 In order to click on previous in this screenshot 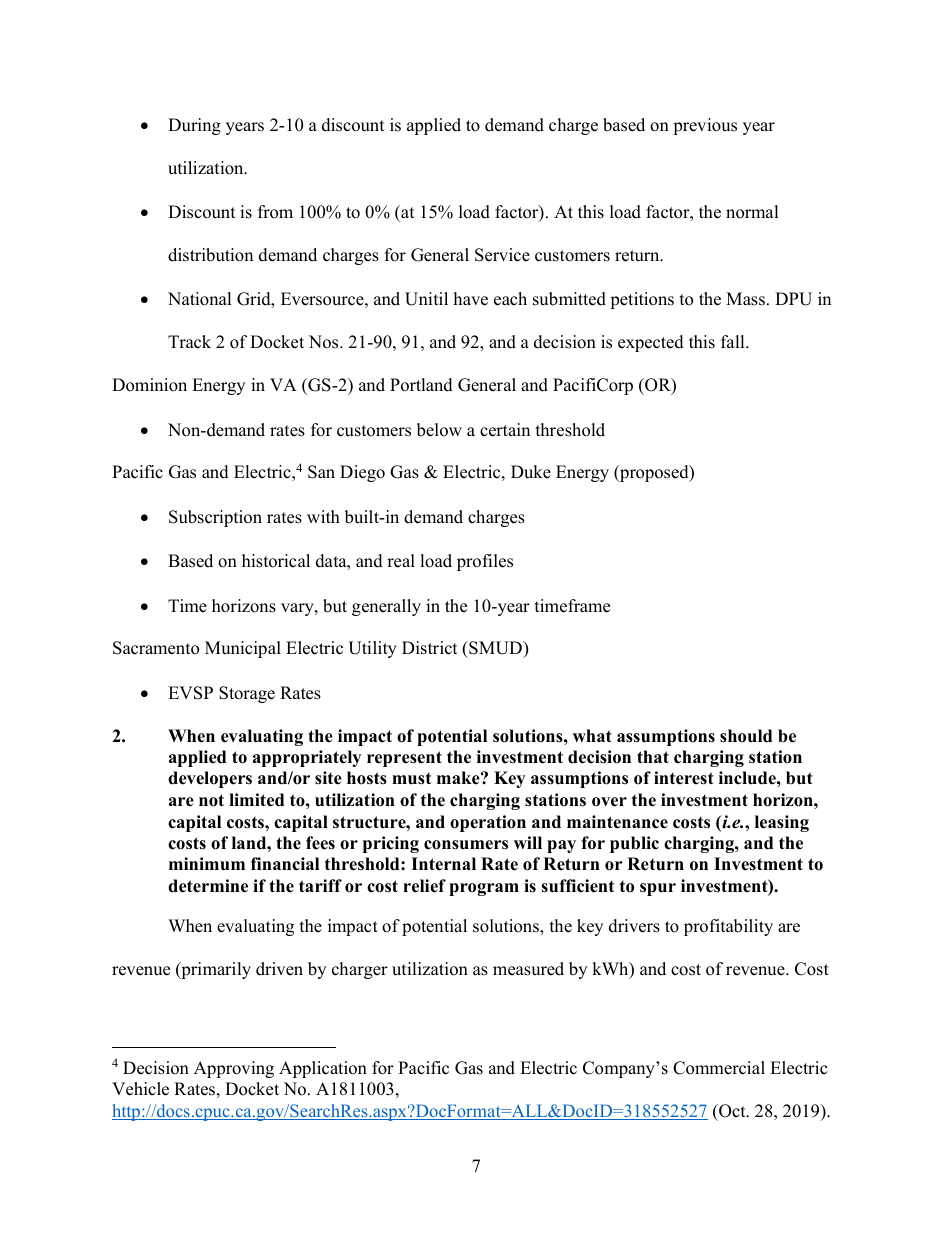, I will do `click(705, 126)`.
